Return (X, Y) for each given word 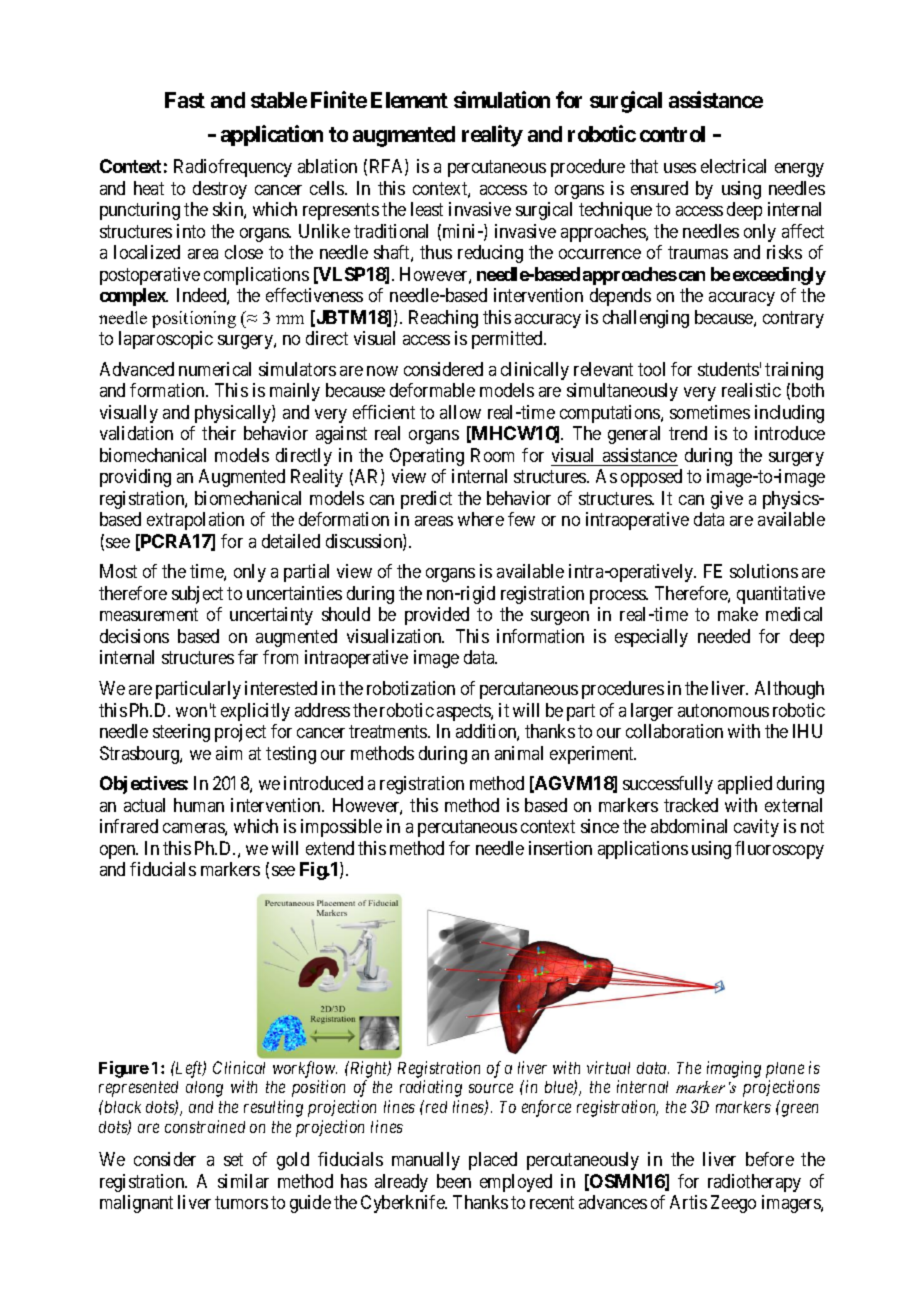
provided (437, 616)
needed (724, 636)
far (248, 657)
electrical (733, 166)
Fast (185, 100)
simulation (502, 99)
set (233, 1159)
